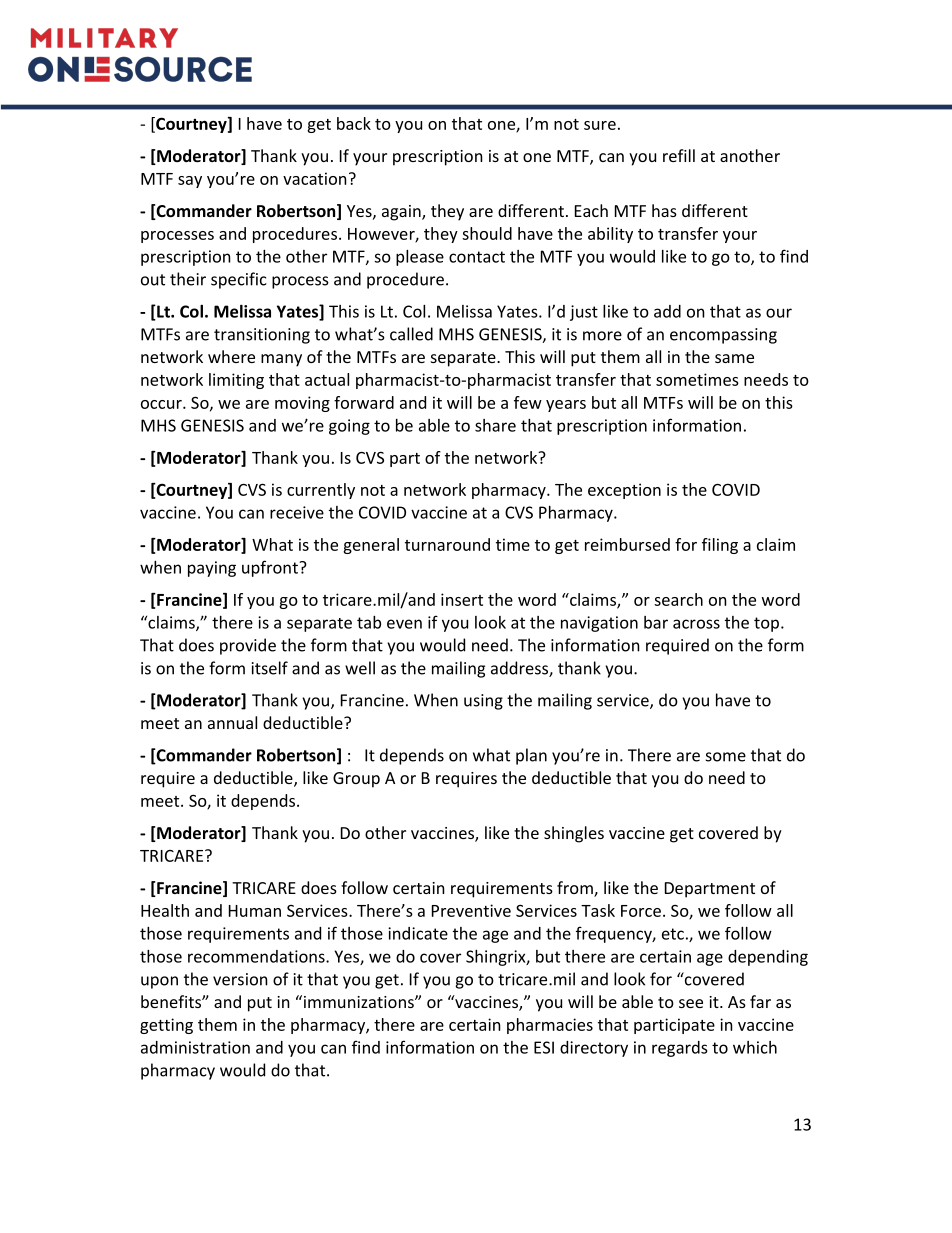 The image size is (952, 1233). Describe the element at coordinates (678, 599) in the page. I see `search` at that location.
